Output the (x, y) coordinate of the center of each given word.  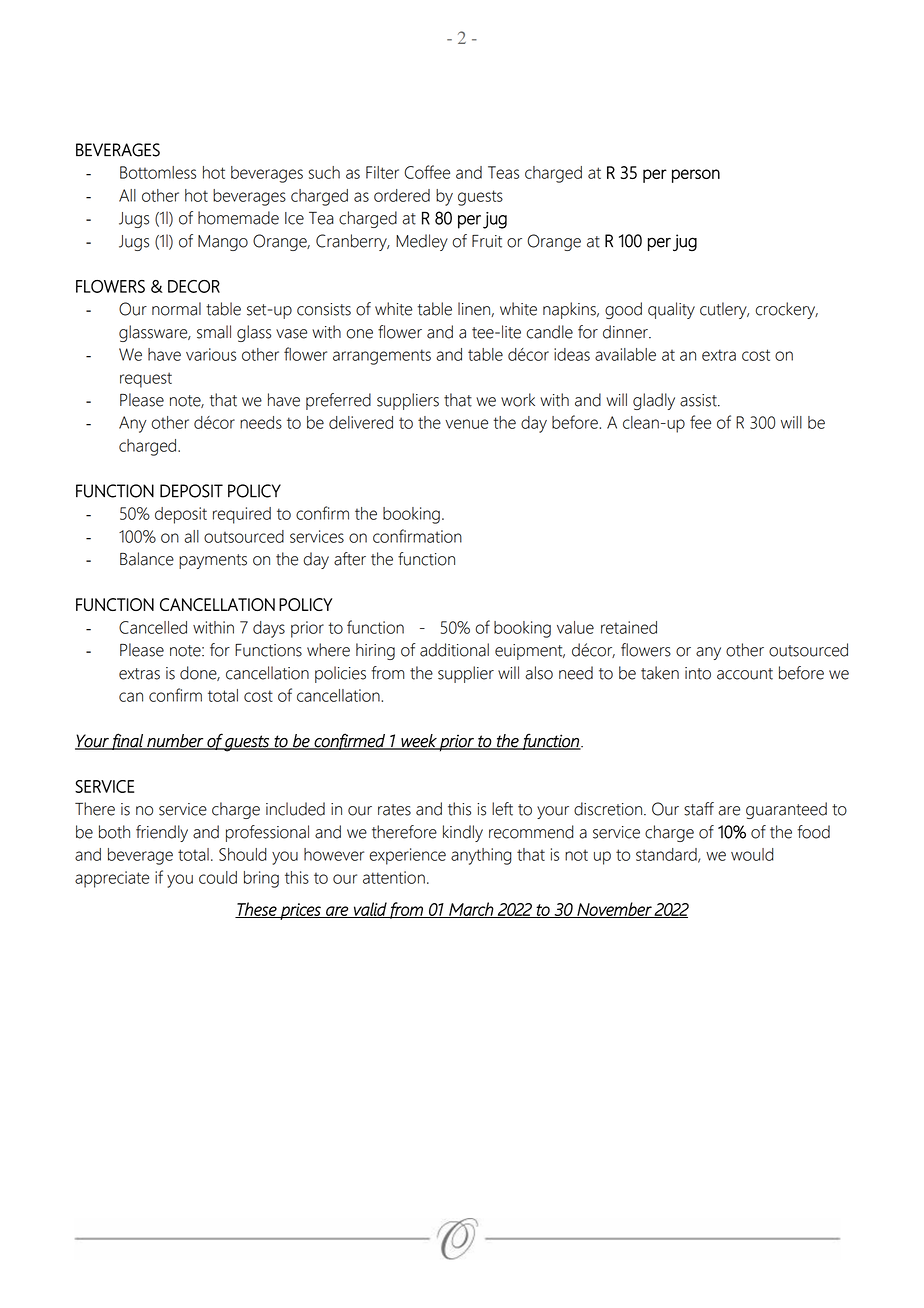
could (218, 877)
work (518, 400)
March (471, 910)
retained (629, 627)
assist (699, 400)
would (752, 854)
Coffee (427, 172)
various (211, 354)
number (175, 742)
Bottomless (158, 172)
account (745, 674)
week (419, 742)
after (350, 559)
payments (213, 561)
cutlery (724, 310)
